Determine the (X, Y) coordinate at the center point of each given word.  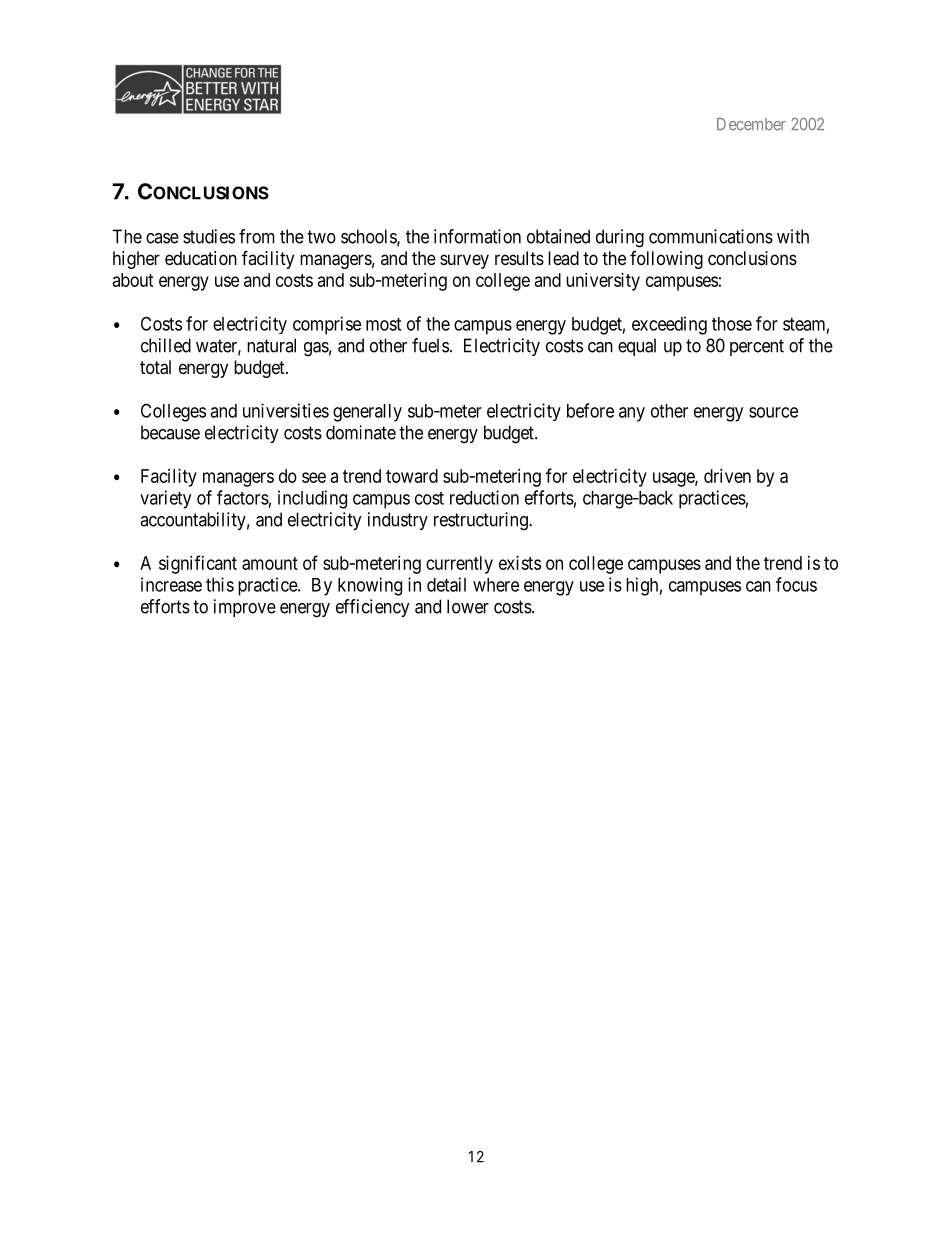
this (220, 584)
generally (367, 413)
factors (243, 497)
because (170, 432)
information (477, 236)
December (751, 124)
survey (464, 261)
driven (727, 476)
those (732, 324)
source (773, 412)
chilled (166, 345)
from (257, 236)
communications (711, 236)
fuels (430, 345)
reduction (484, 497)
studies (209, 236)
